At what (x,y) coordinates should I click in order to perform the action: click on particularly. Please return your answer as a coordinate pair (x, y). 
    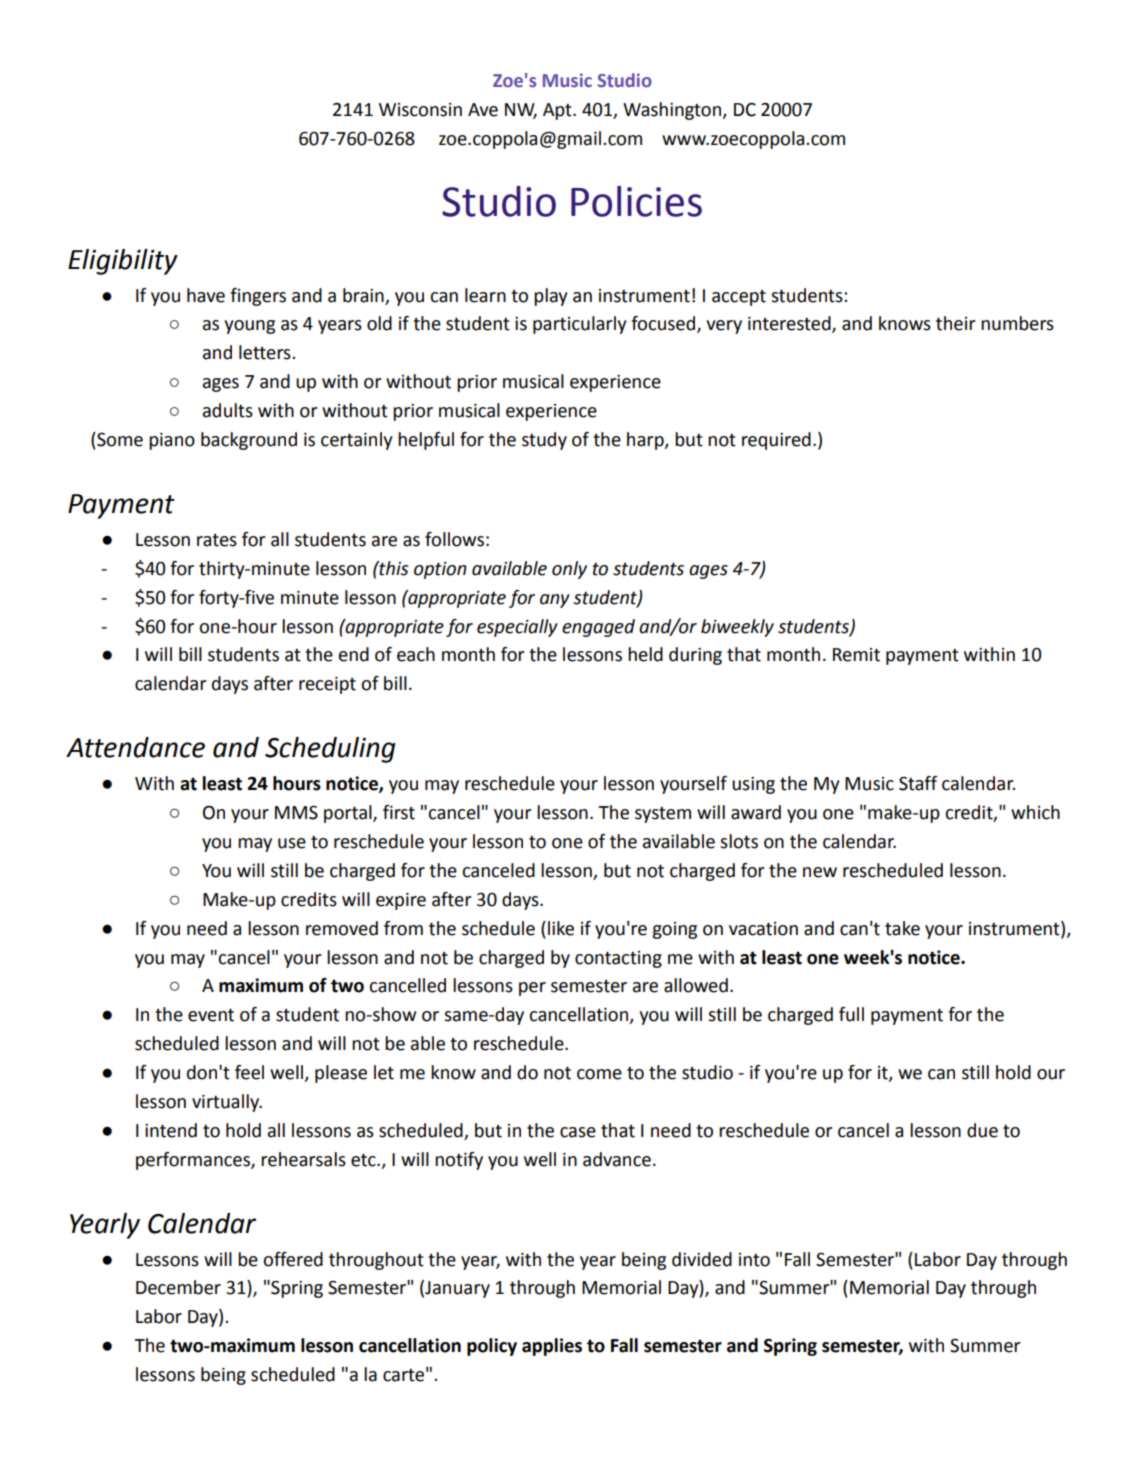
    Looking at the image, I should click on (580, 325).
